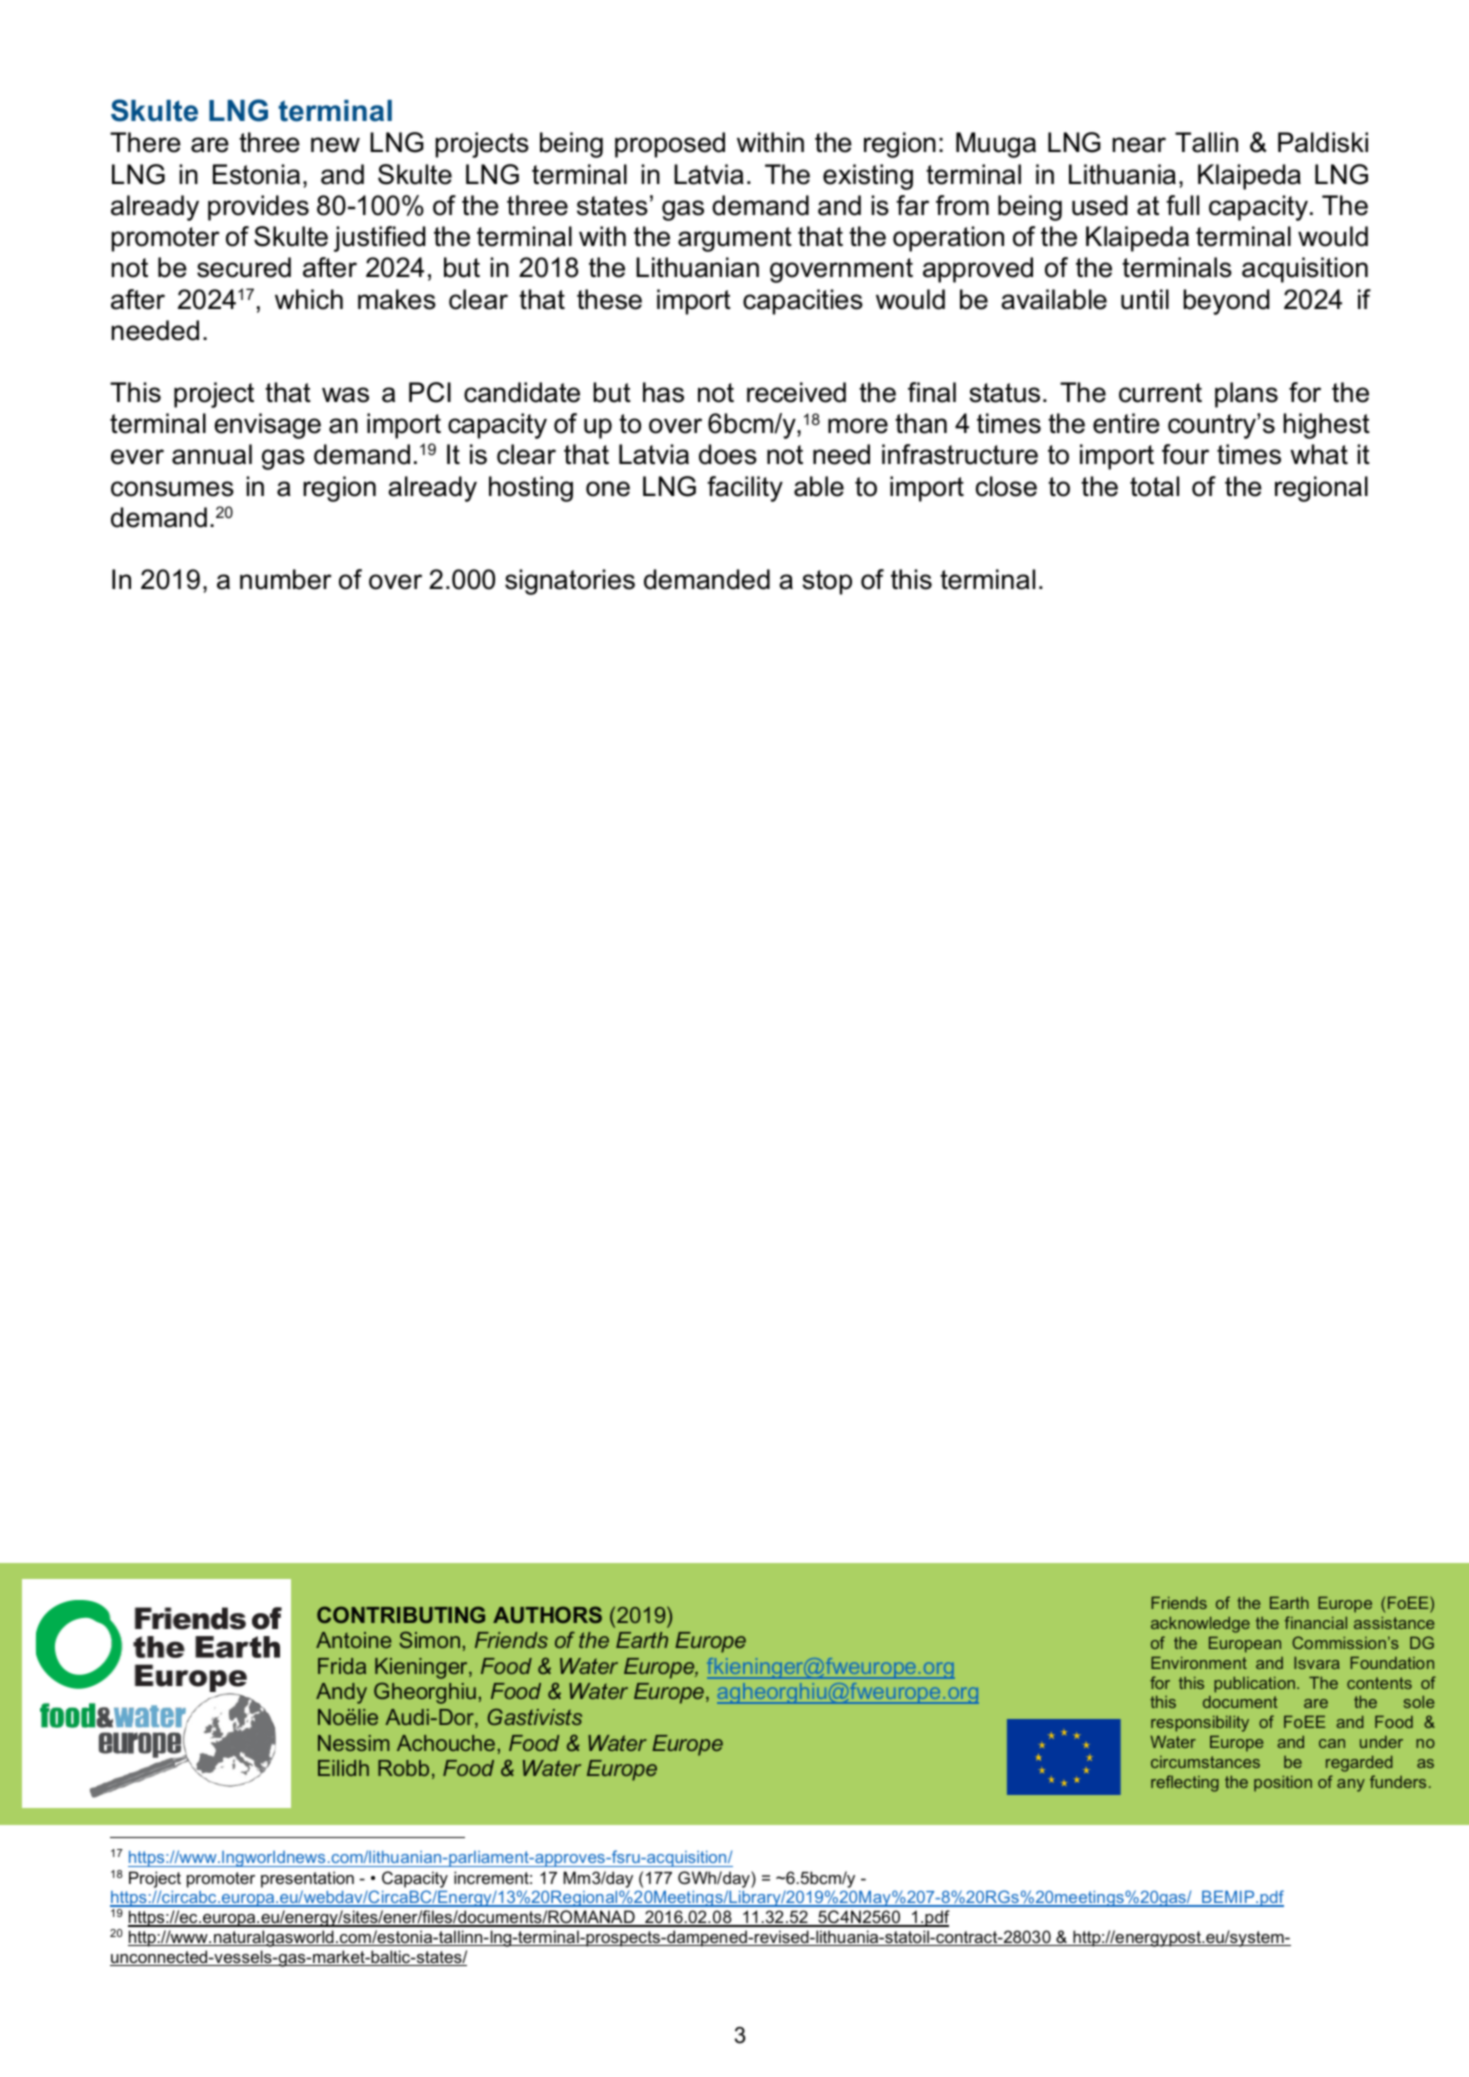  I want to click on stop, so click(827, 582).
